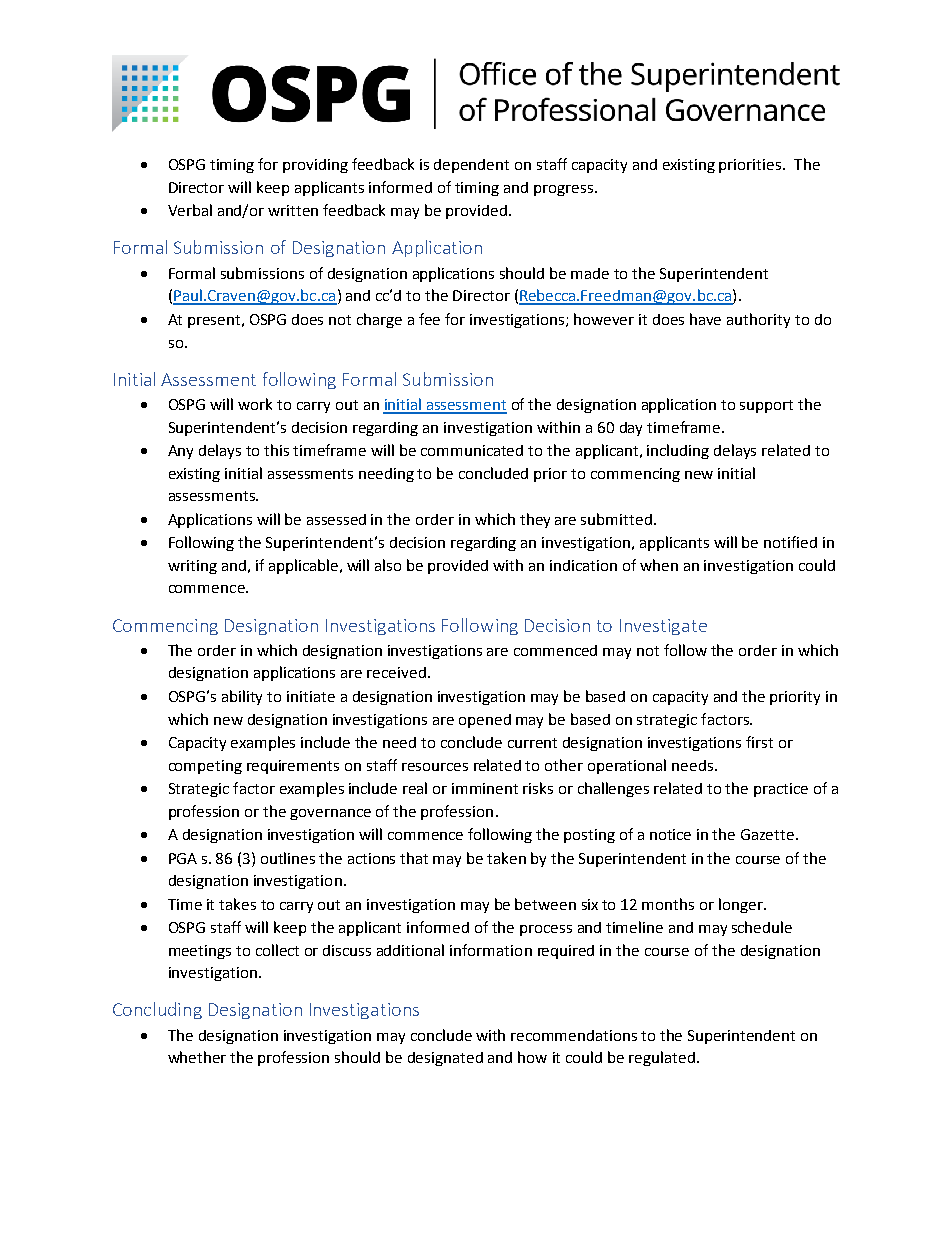 The width and height of the screenshot is (952, 1233). Describe the element at coordinates (663, 627) in the screenshot. I see `Investigate` at that location.
